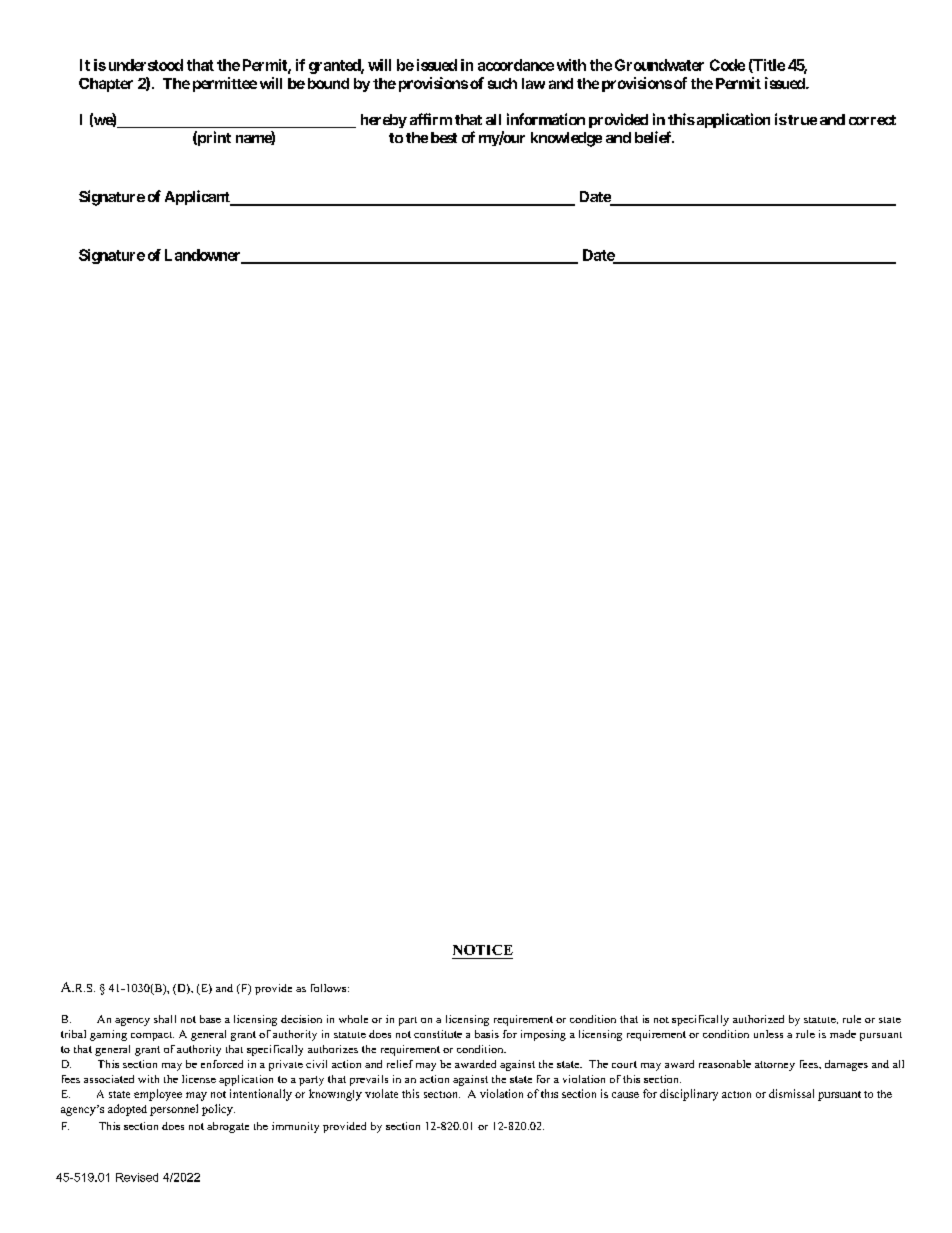 The width and height of the document is (952, 1233). I want to click on true, so click(801, 120).
